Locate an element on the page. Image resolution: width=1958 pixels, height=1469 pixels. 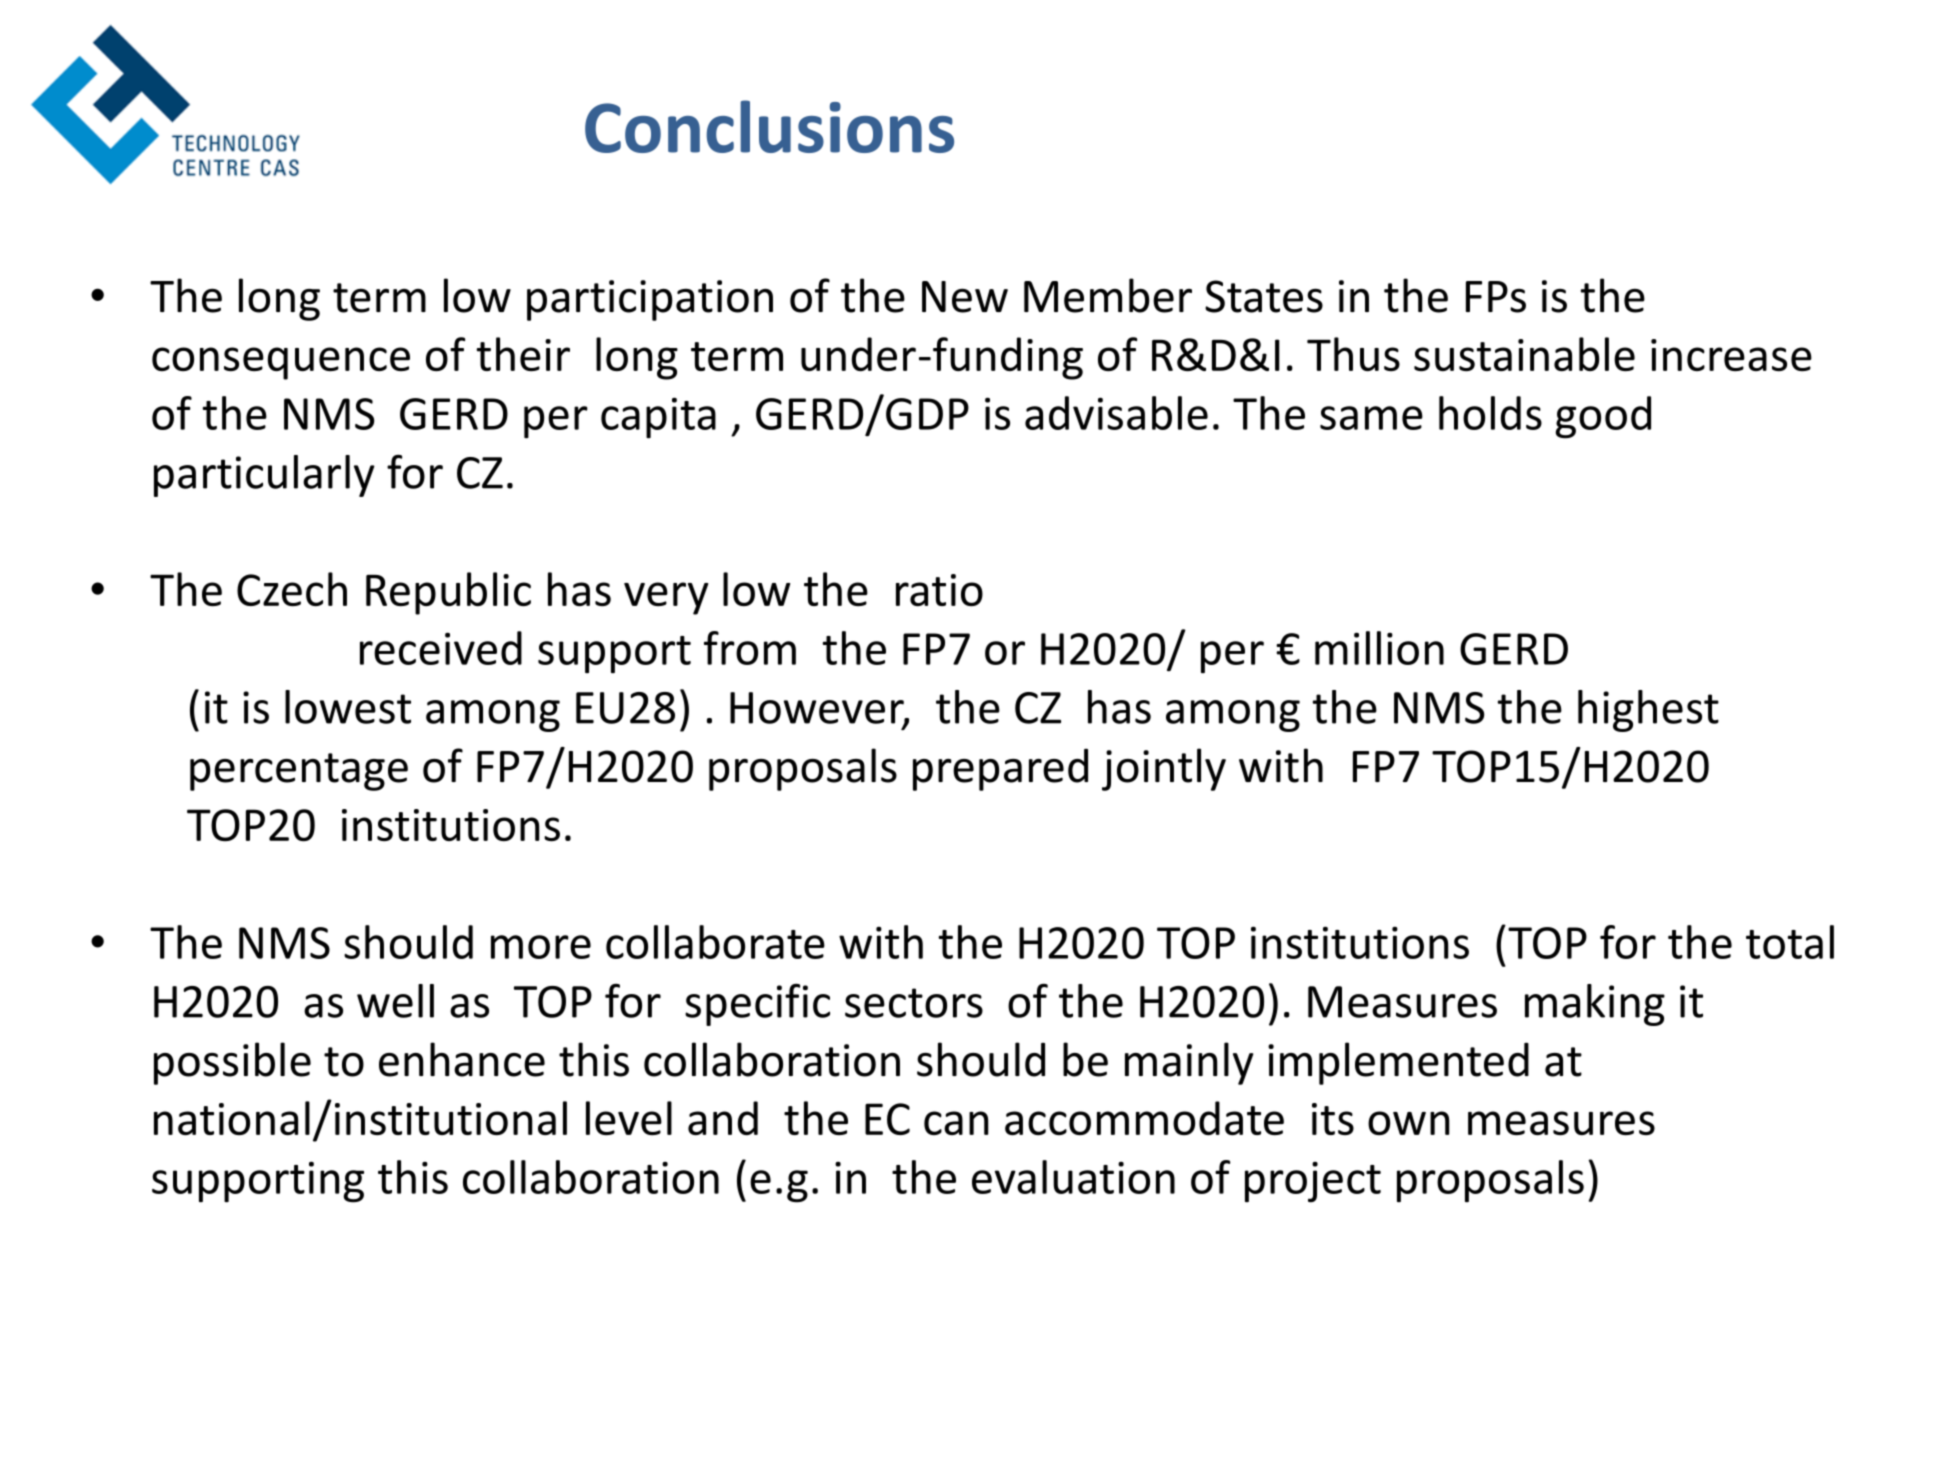
sectors is located at coordinates (914, 1003).
